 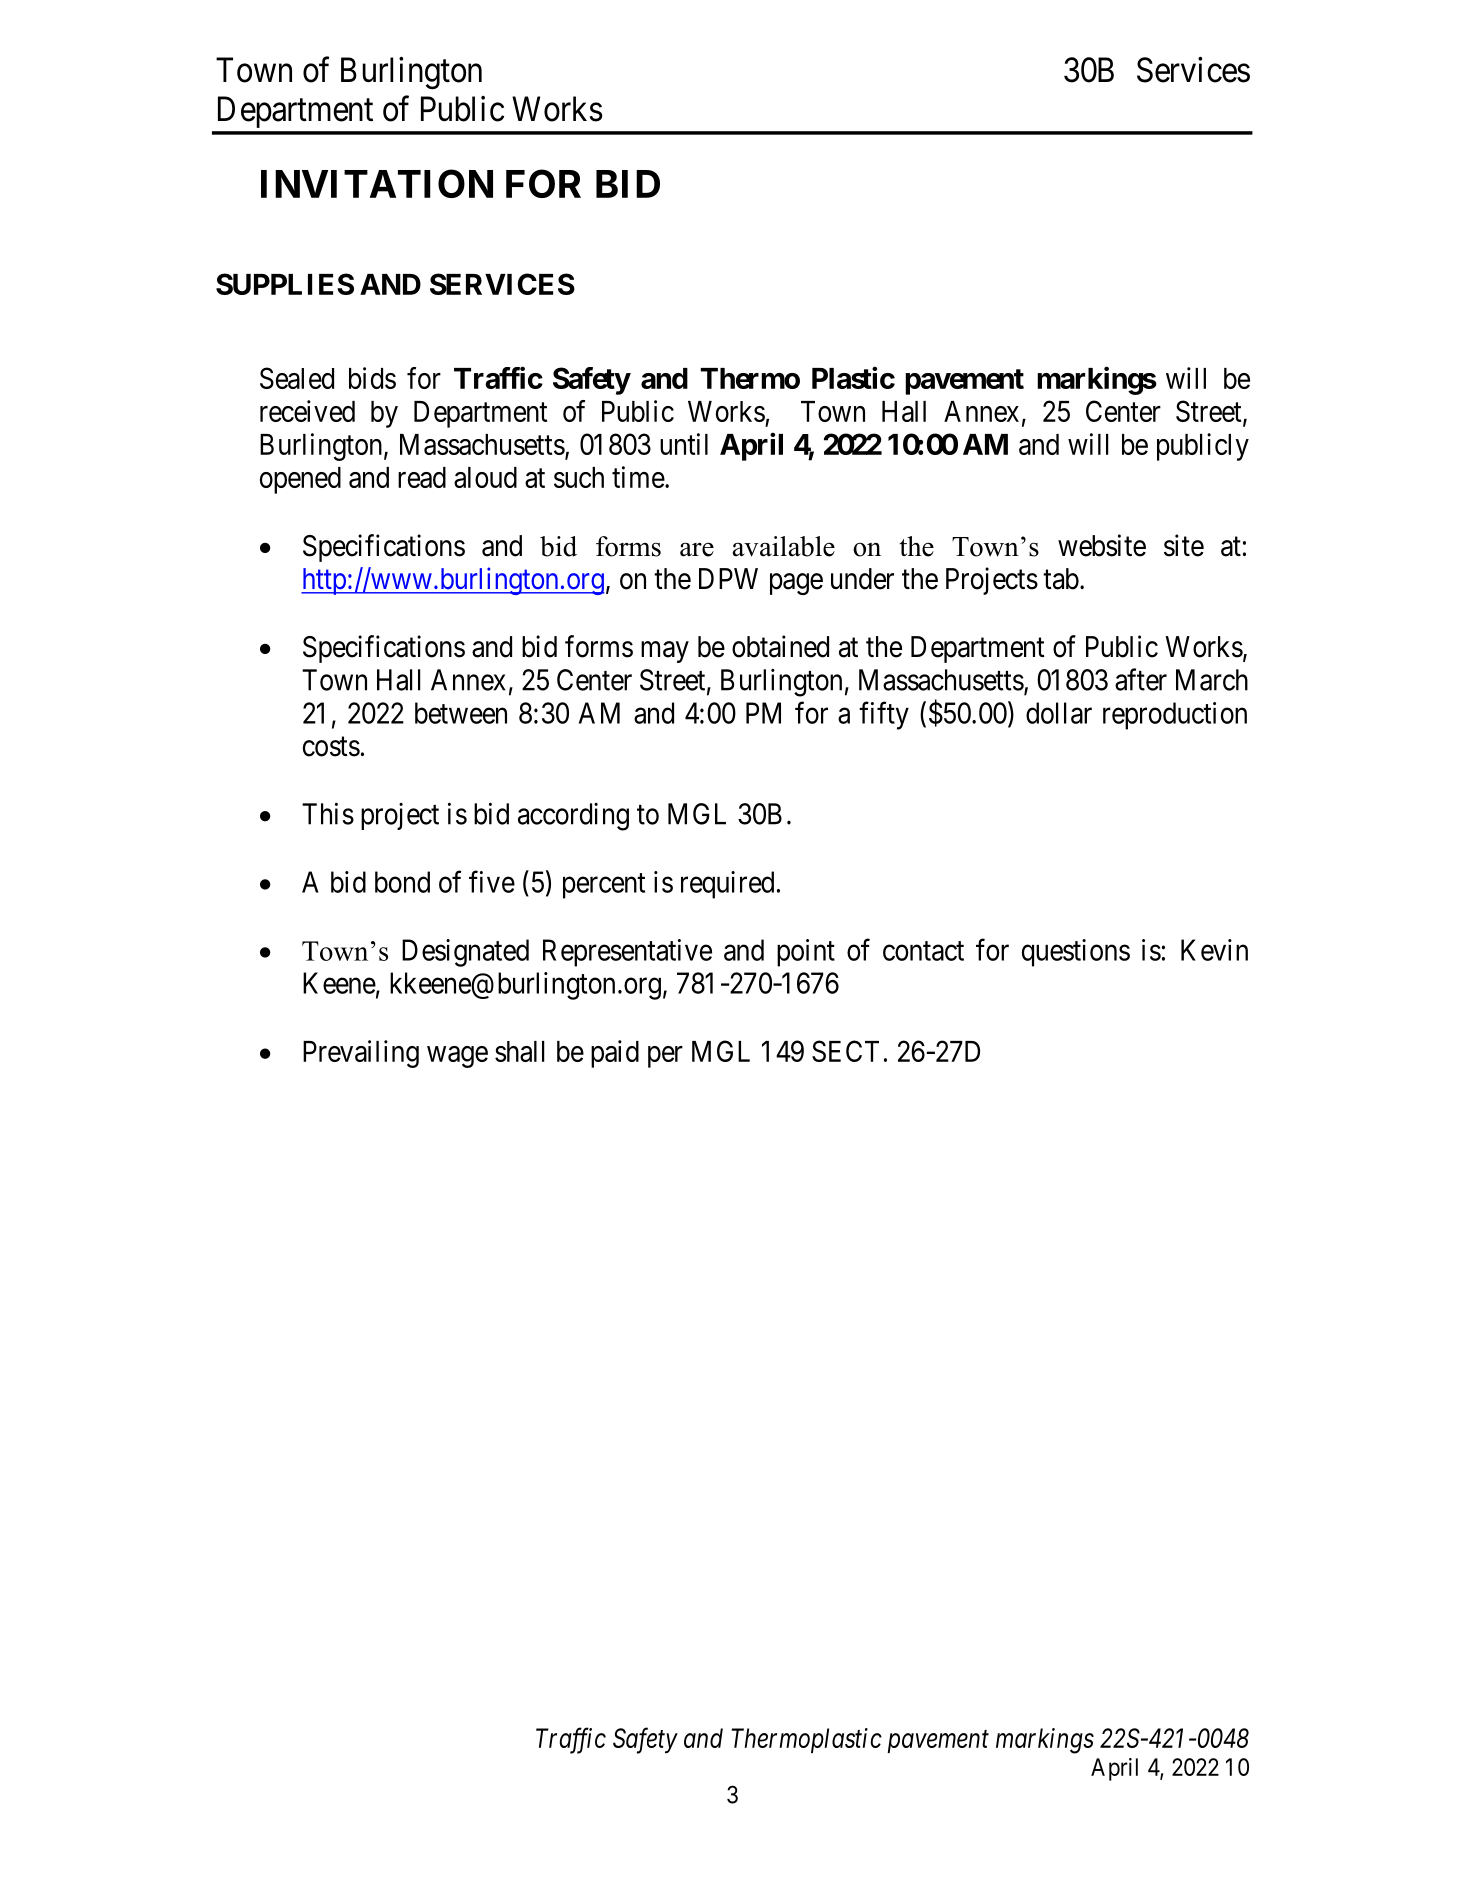 What do you see at coordinates (1059, 713) in the document?
I see `dollar` at bounding box center [1059, 713].
